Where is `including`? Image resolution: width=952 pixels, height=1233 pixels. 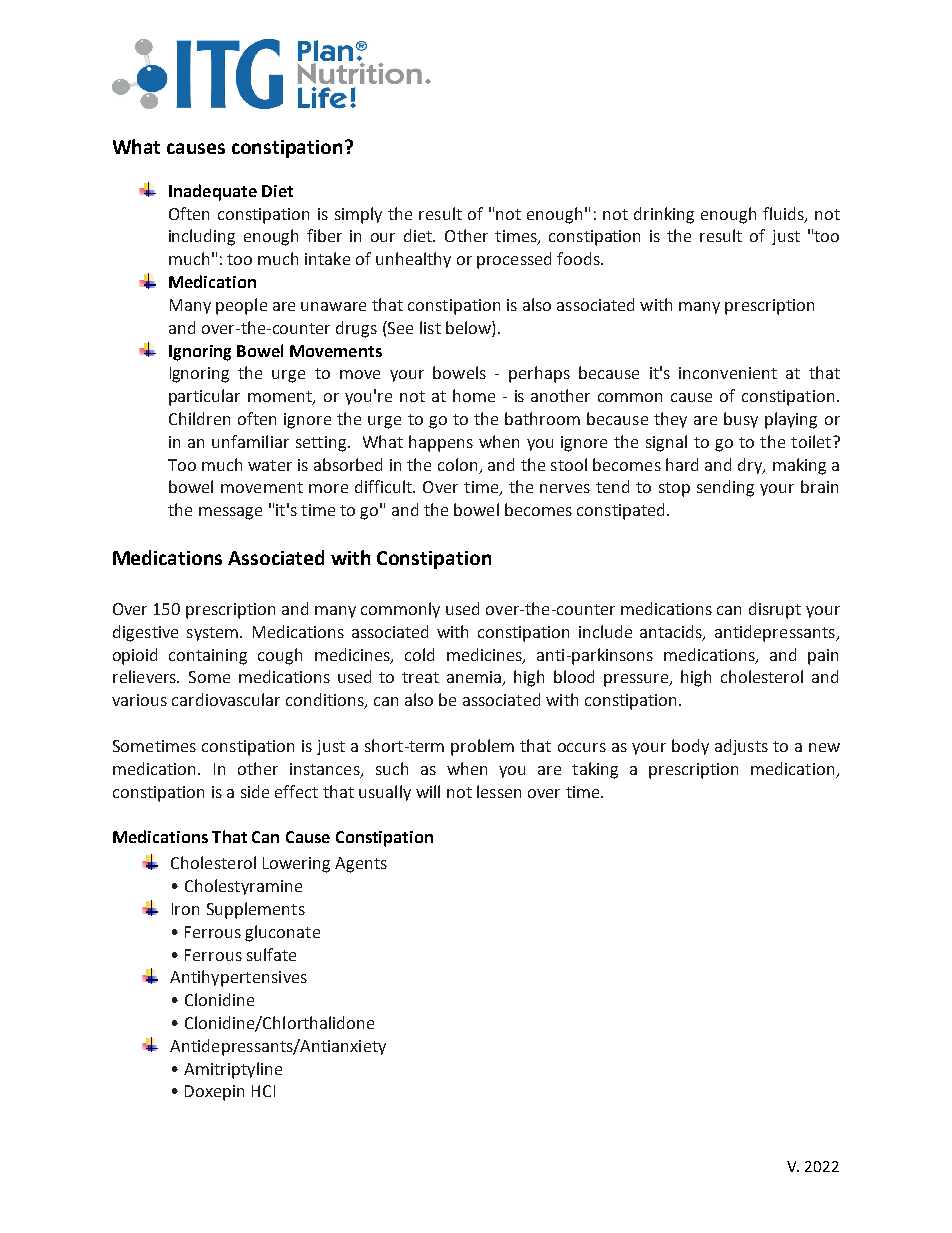 including is located at coordinates (202, 237).
